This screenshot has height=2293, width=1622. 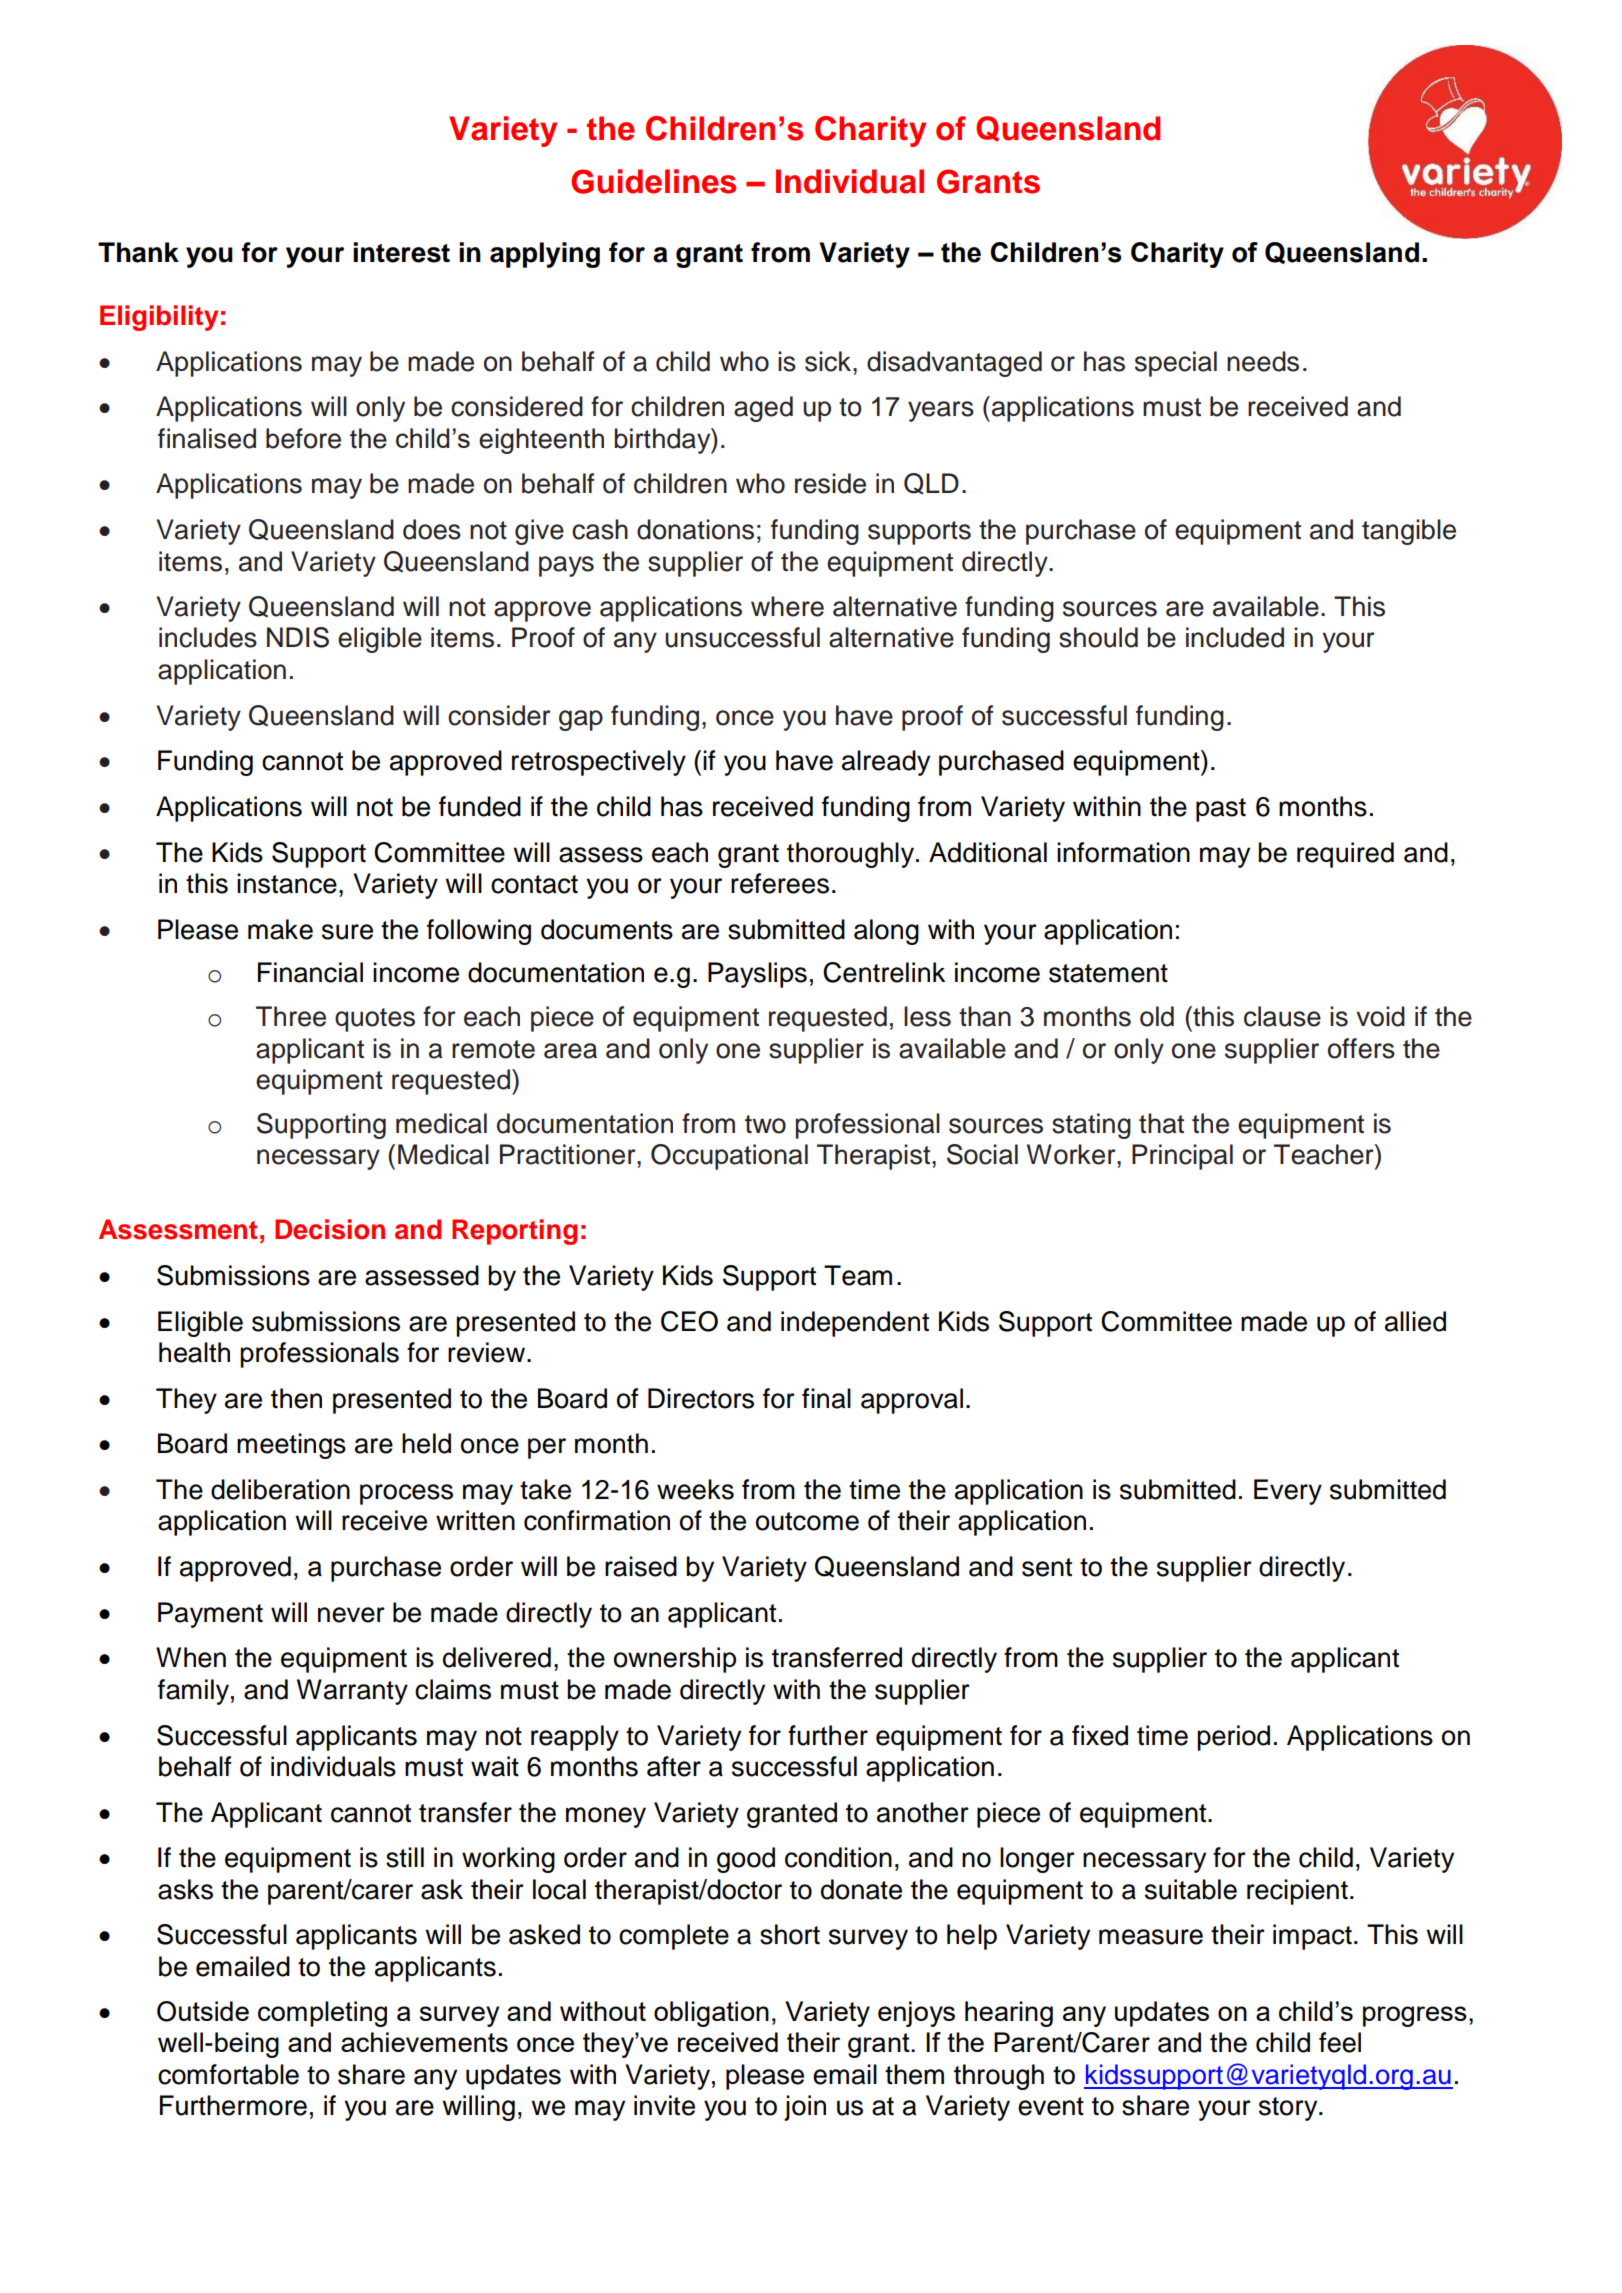 I want to click on needs, so click(x=1263, y=361).
